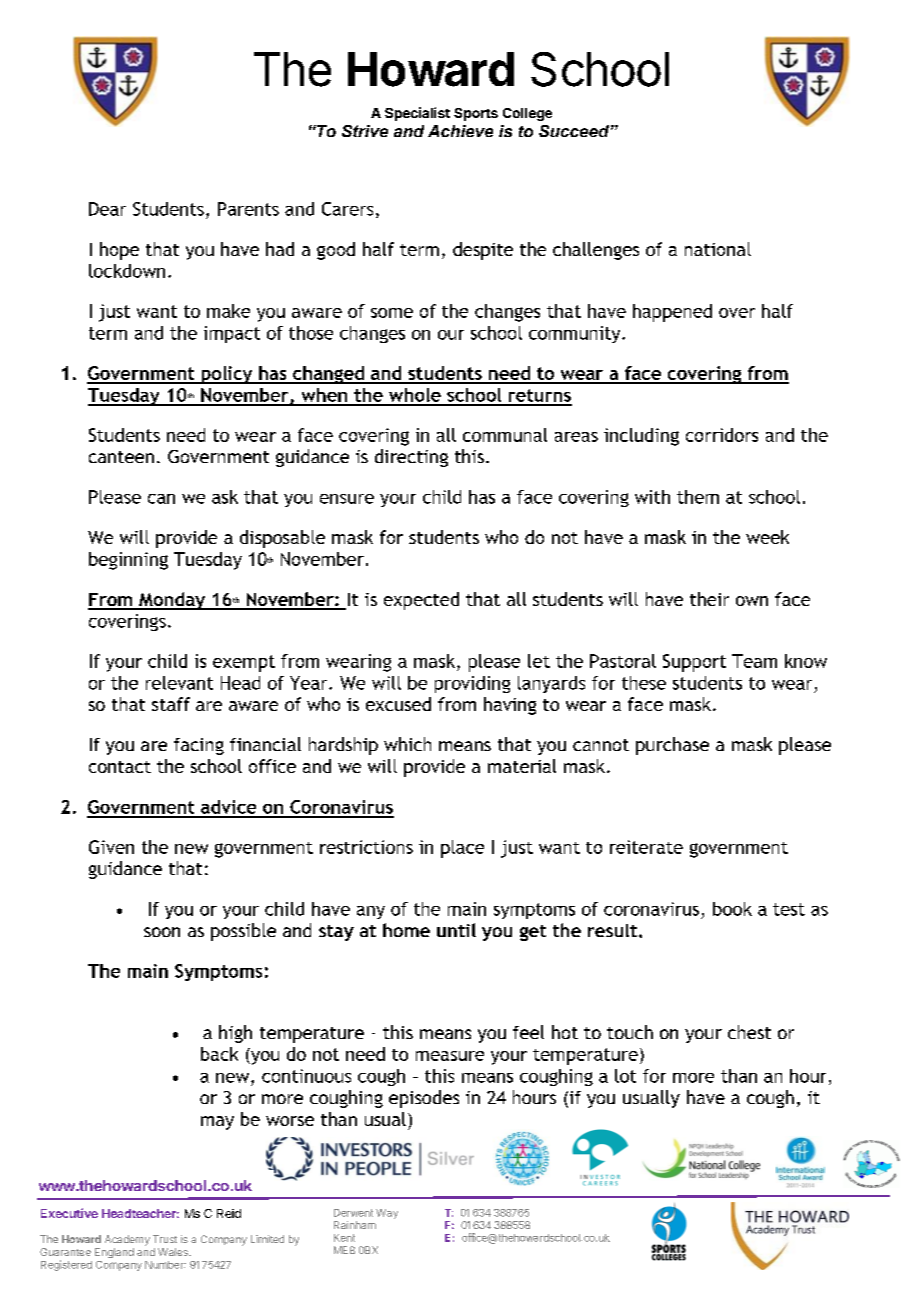 The height and width of the page is (1308, 924). What do you see at coordinates (722, 435) in the page?
I see `corridors` at bounding box center [722, 435].
